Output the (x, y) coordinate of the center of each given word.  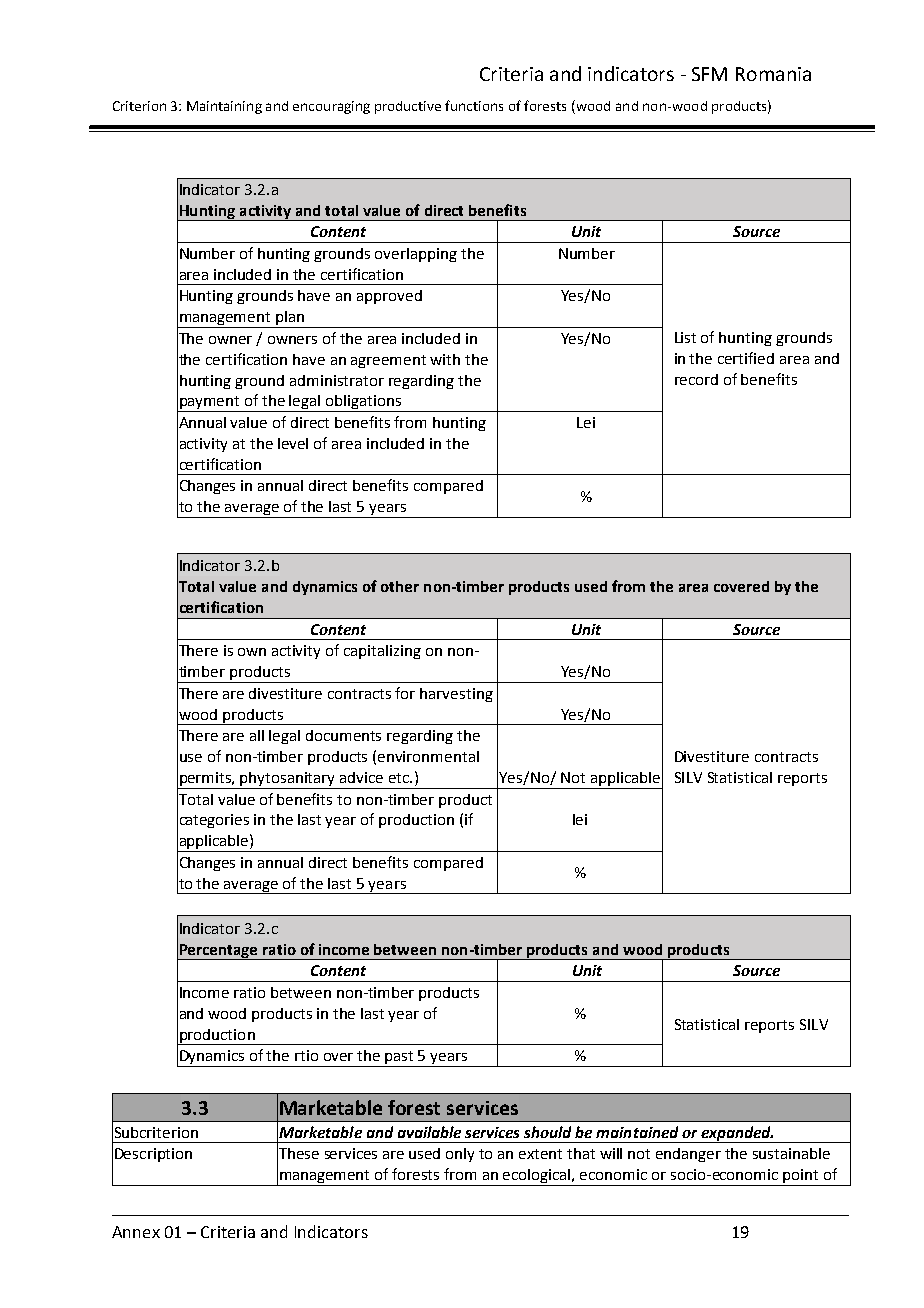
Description (153, 1155)
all (257, 735)
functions (474, 105)
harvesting (456, 695)
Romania (773, 74)
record (696, 379)
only (460, 1155)
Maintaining (224, 107)
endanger (688, 1155)
